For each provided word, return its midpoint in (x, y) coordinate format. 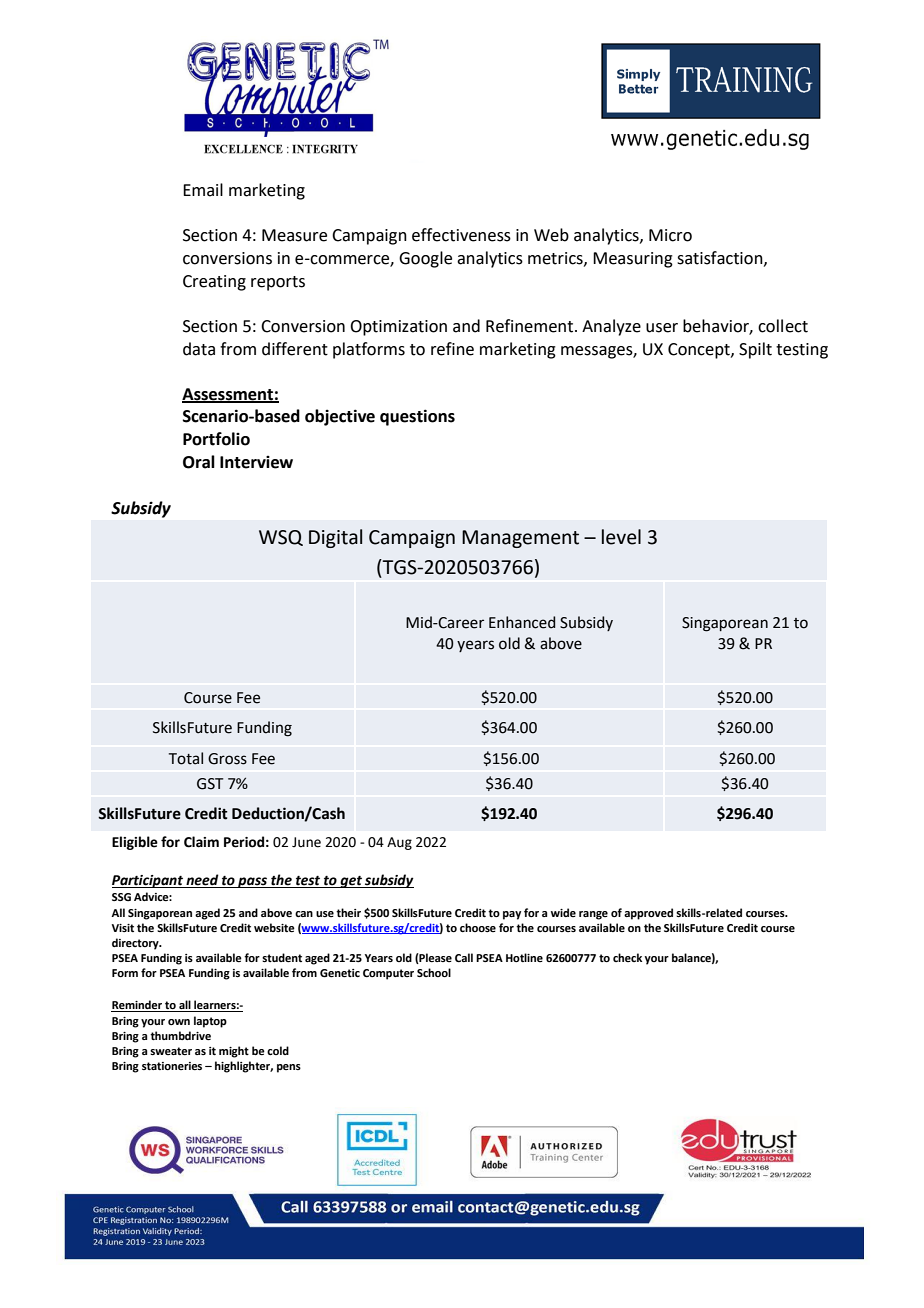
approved (648, 914)
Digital (335, 538)
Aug (399, 843)
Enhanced (522, 622)
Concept (700, 351)
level (621, 537)
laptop (210, 1022)
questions (417, 417)
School (434, 972)
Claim (201, 842)
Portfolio (216, 439)
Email (203, 190)
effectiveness (461, 235)
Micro (670, 235)
